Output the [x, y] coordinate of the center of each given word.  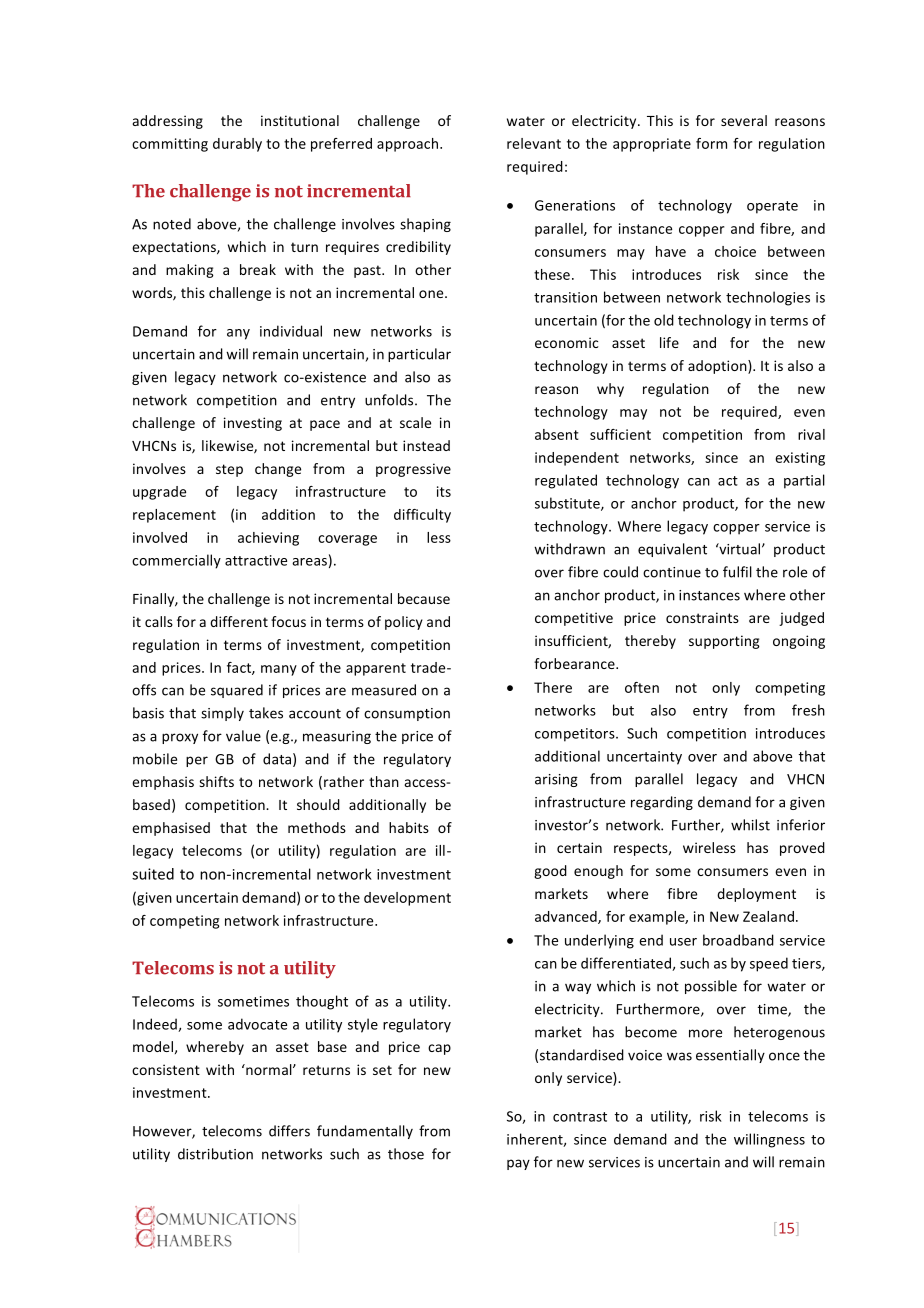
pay [518, 1164]
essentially [730, 1056]
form [711, 143]
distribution [215, 1154]
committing [170, 145]
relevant [534, 143]
